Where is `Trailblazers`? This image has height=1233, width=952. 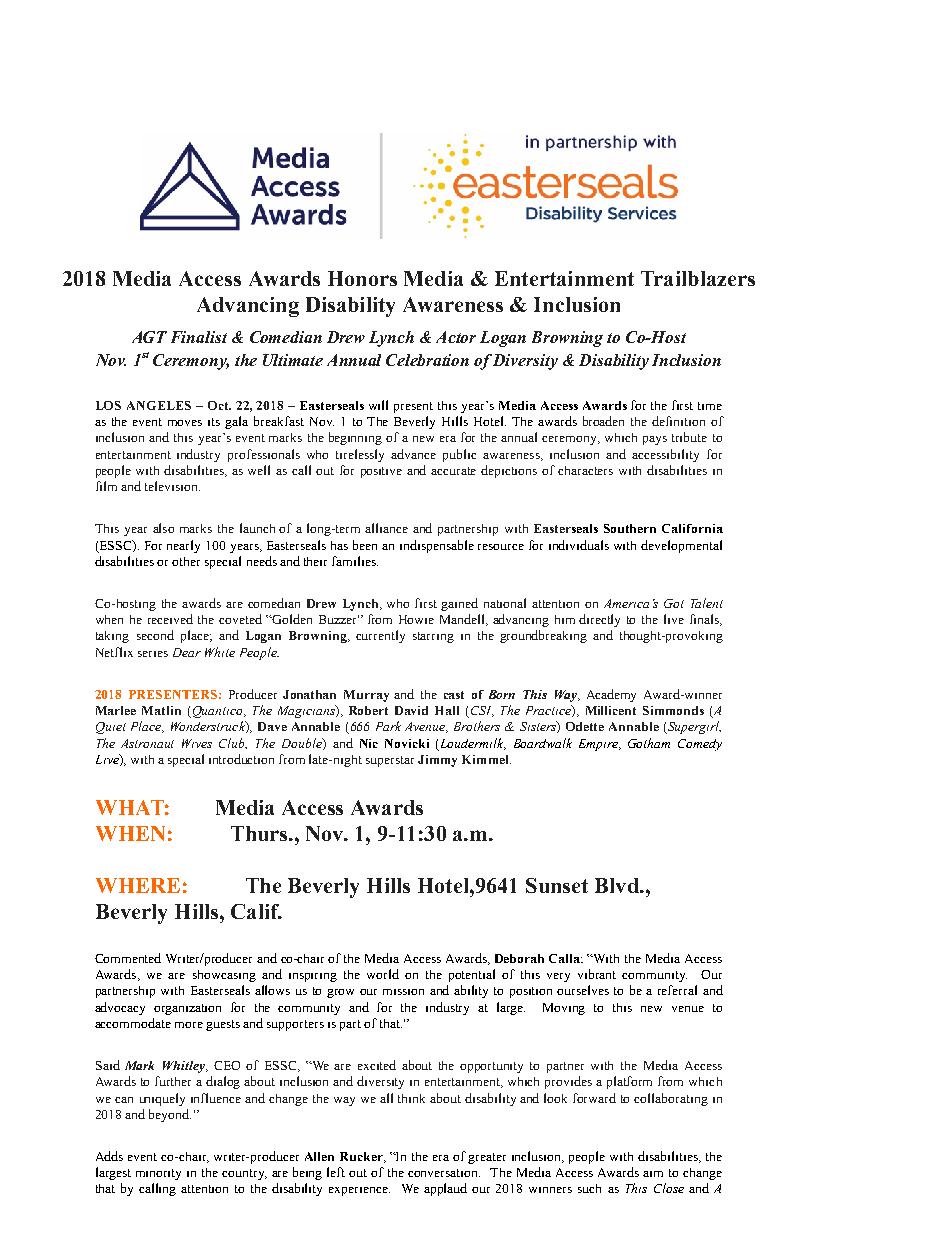
Trailblazers is located at coordinates (698, 278).
